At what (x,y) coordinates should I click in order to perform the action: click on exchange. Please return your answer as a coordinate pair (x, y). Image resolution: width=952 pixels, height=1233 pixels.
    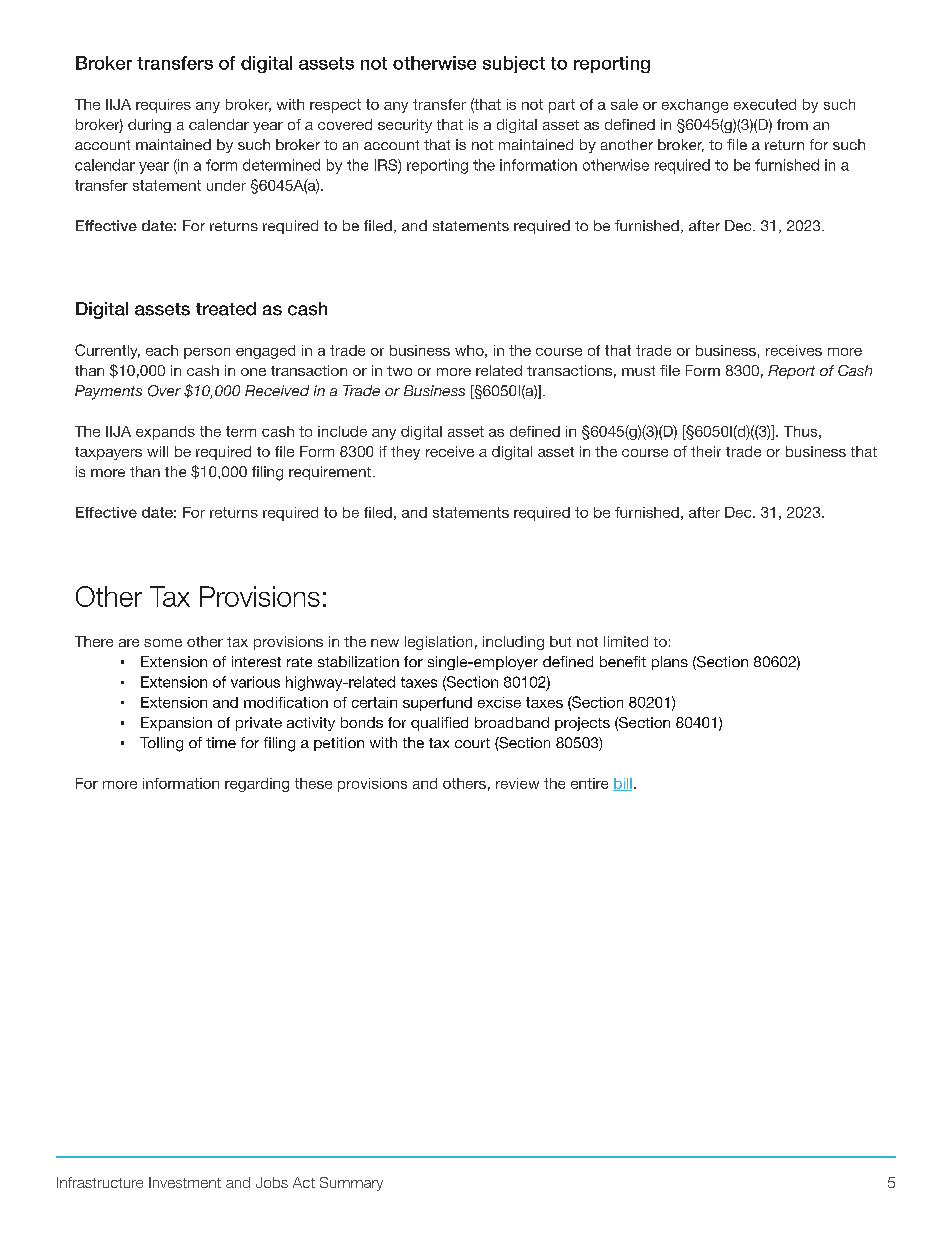
    Looking at the image, I should click on (695, 106).
